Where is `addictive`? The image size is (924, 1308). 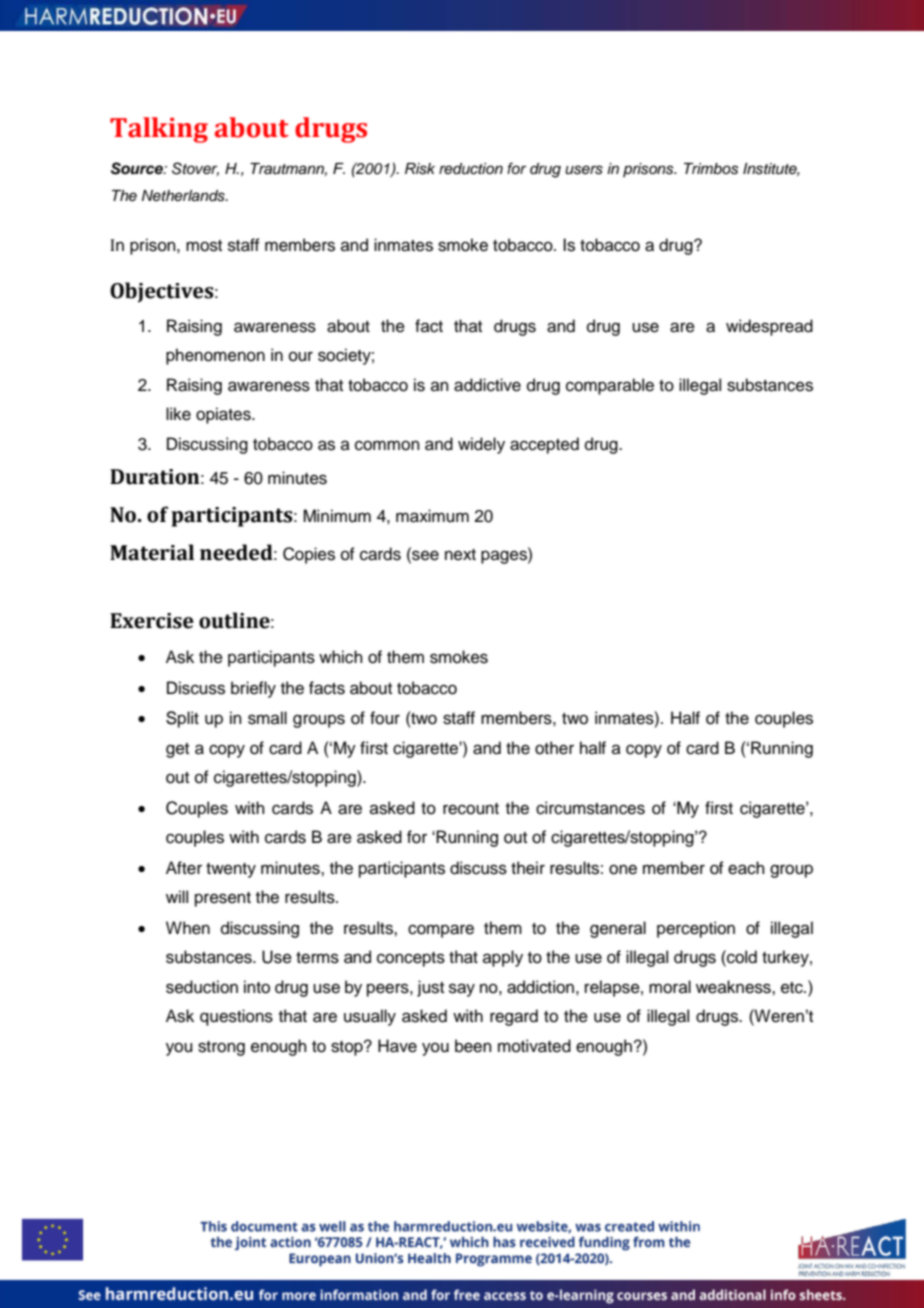 addictive is located at coordinates (487, 385).
